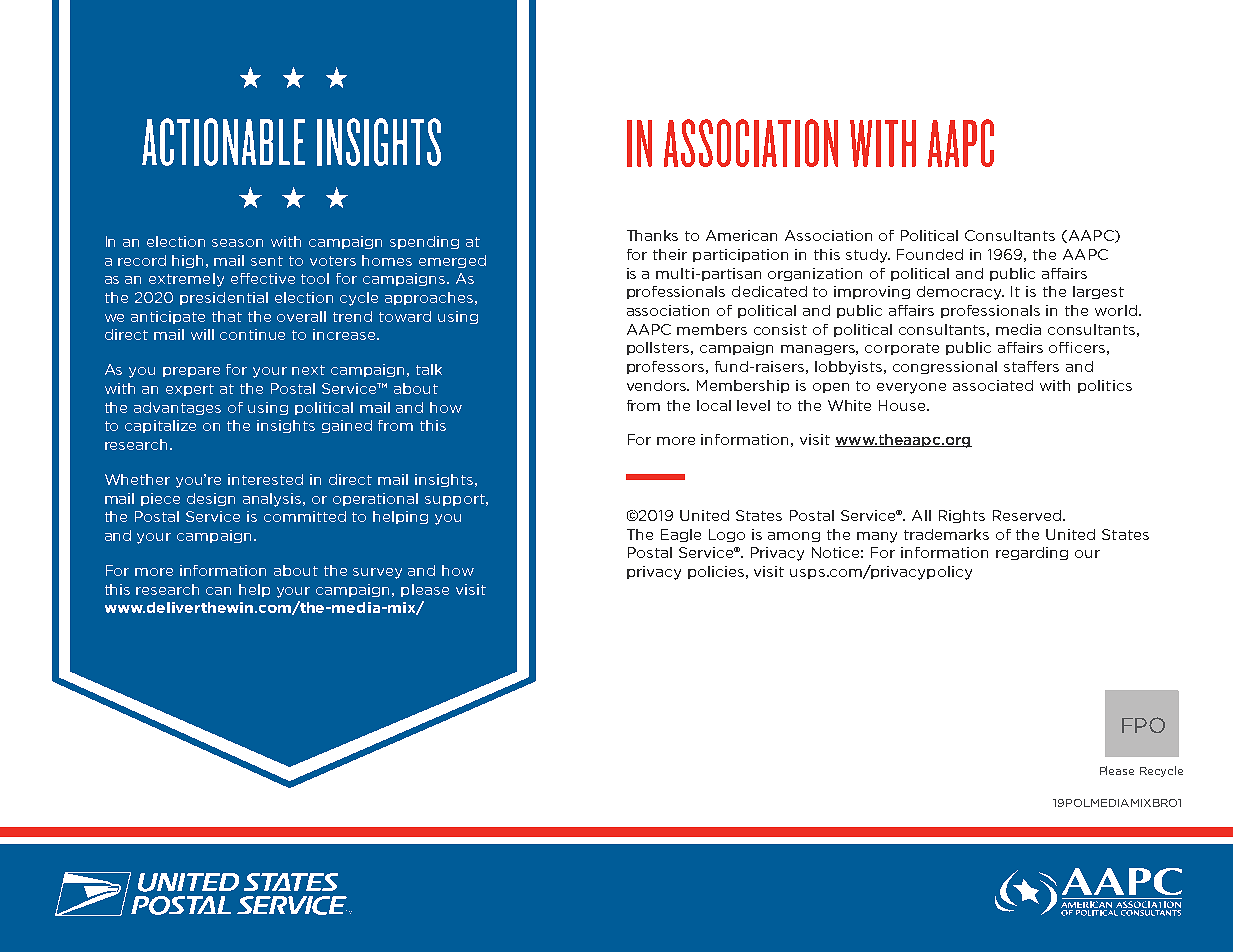  Describe the element at coordinates (658, 385) in the image. I see `vendors` at that location.
